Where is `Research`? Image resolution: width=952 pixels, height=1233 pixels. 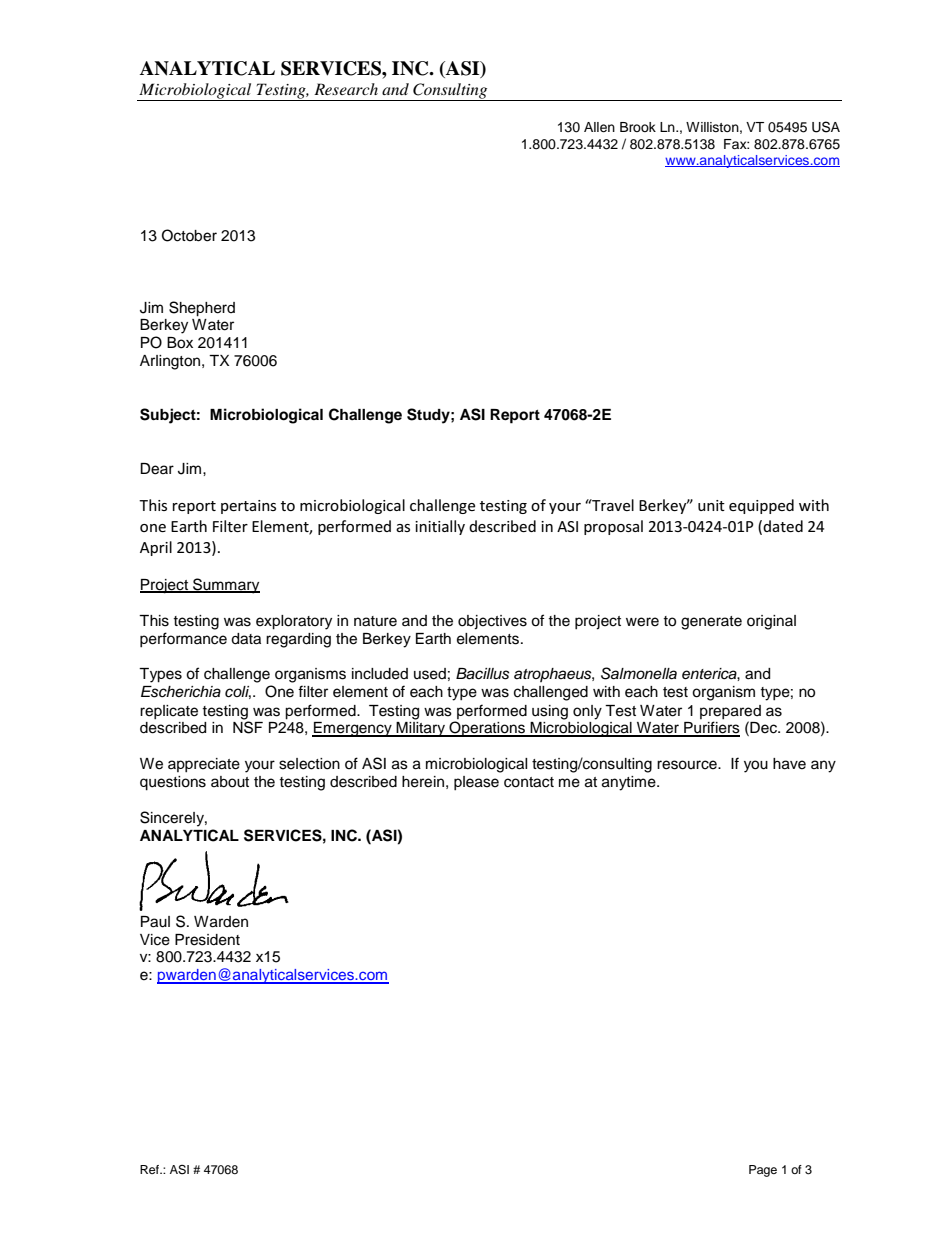
Research is located at coordinates (346, 89).
